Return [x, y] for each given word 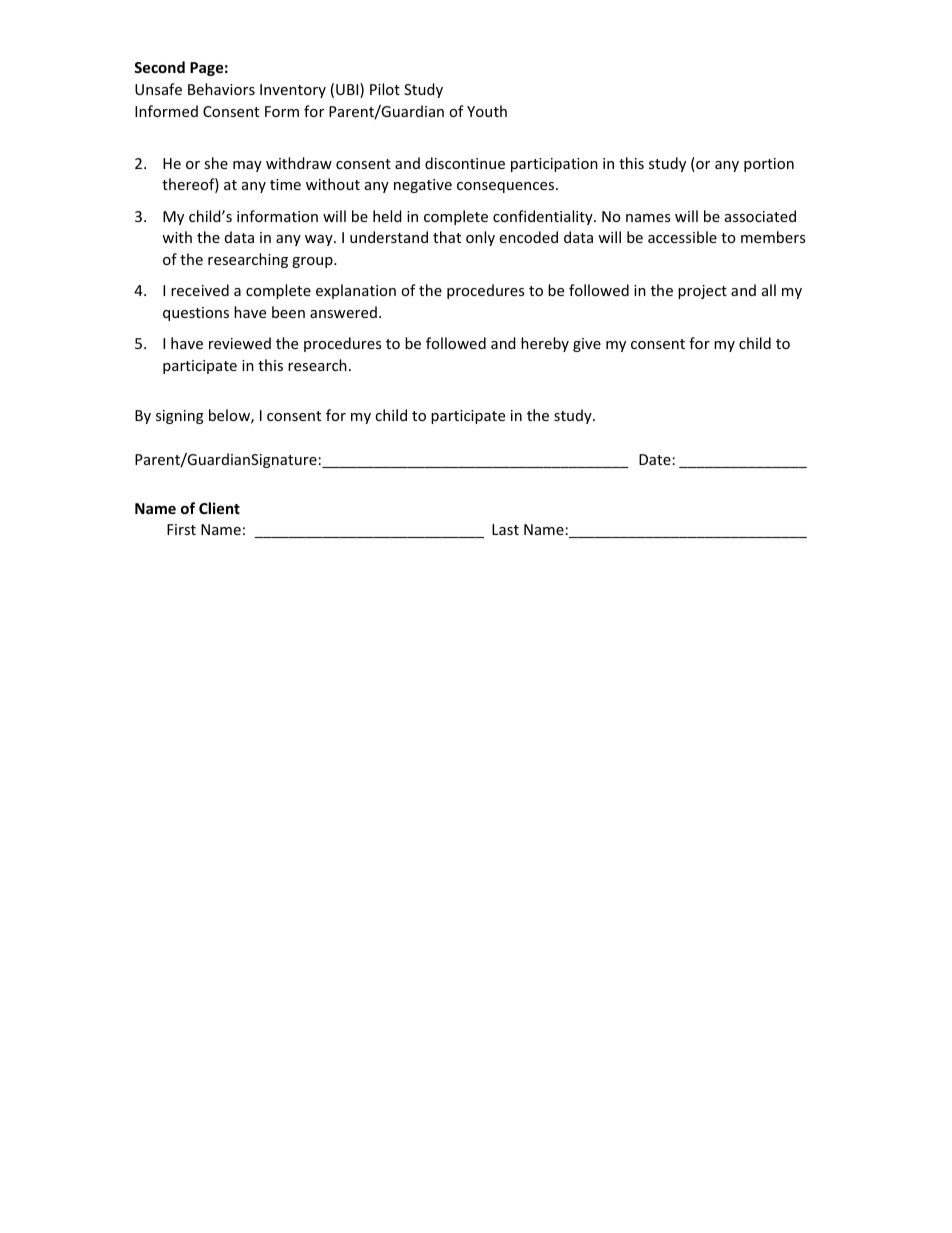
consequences [507, 187]
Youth [487, 111]
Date [655, 459]
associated [760, 216]
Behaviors [221, 89]
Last [505, 529]
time [285, 184]
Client [219, 508]
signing [180, 417]
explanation [356, 291]
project [702, 292]
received [200, 290]
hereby [545, 344]
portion [769, 165]
